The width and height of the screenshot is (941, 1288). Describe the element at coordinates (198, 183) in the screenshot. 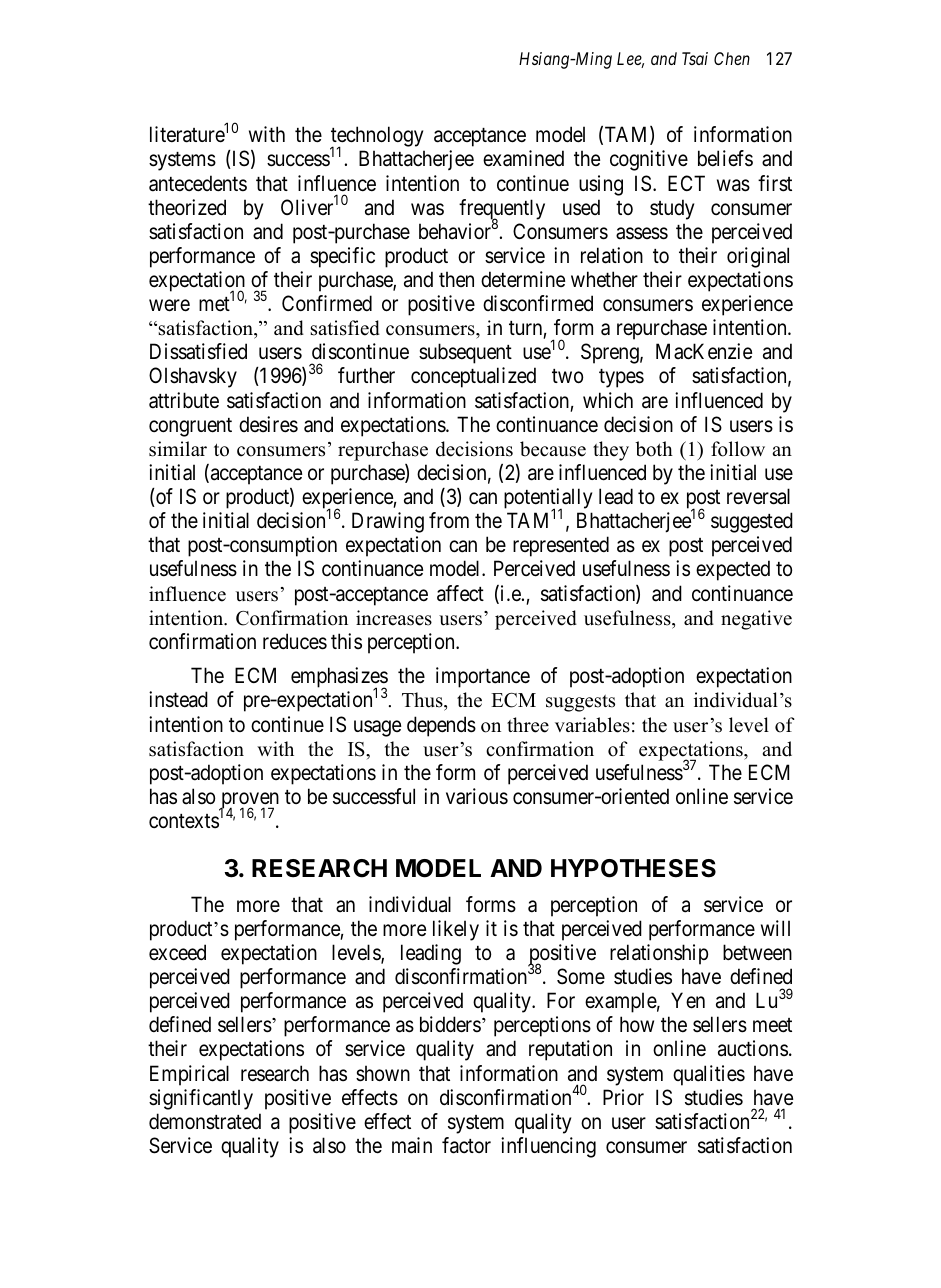

I see `antecedents` at that location.
